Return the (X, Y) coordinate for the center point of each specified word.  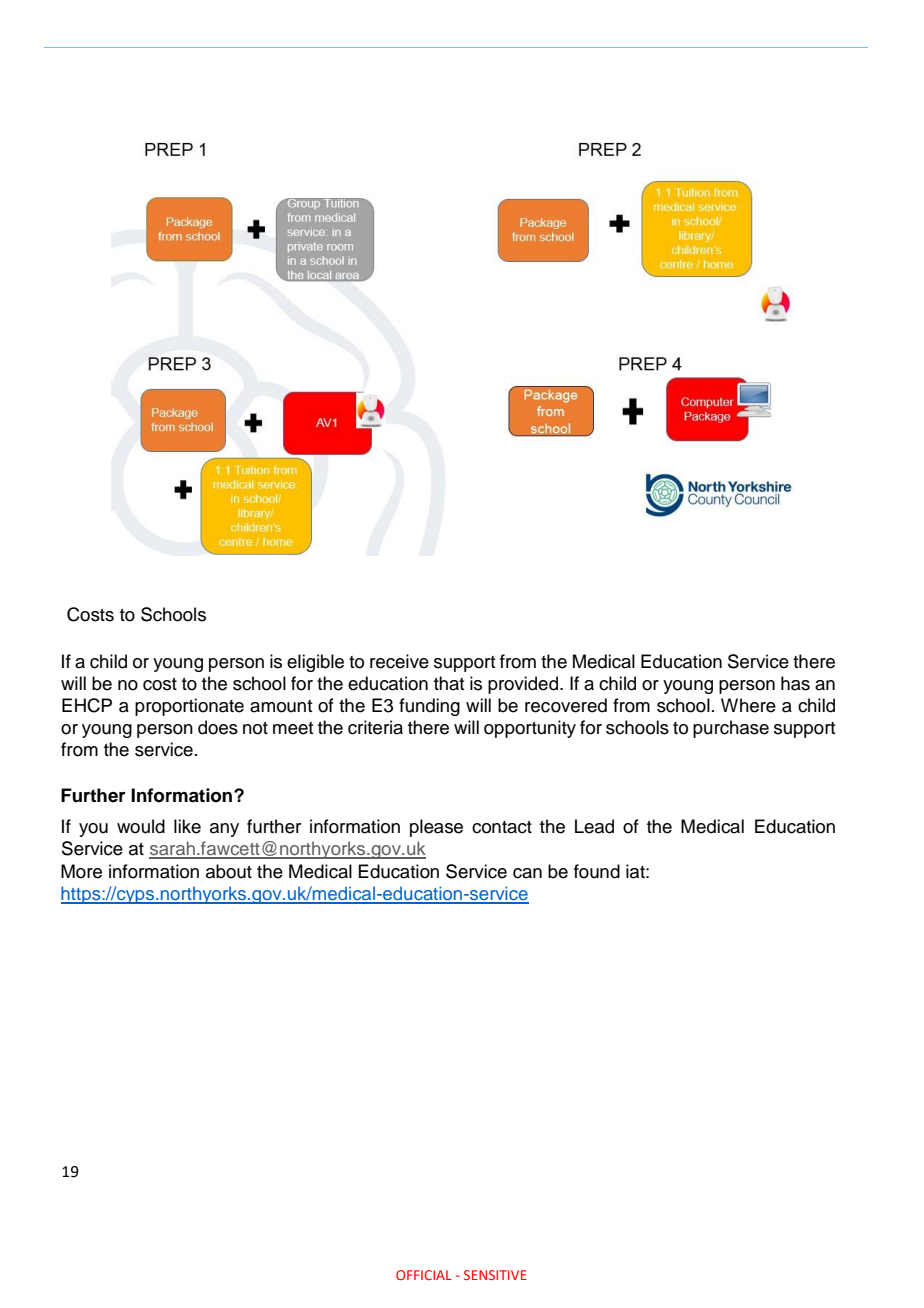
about (229, 871)
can (527, 873)
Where (748, 705)
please (436, 828)
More (81, 871)
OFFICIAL (424, 1275)
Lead (594, 826)
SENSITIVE (495, 1275)
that (449, 683)
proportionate (189, 707)
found (597, 871)
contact (502, 827)
